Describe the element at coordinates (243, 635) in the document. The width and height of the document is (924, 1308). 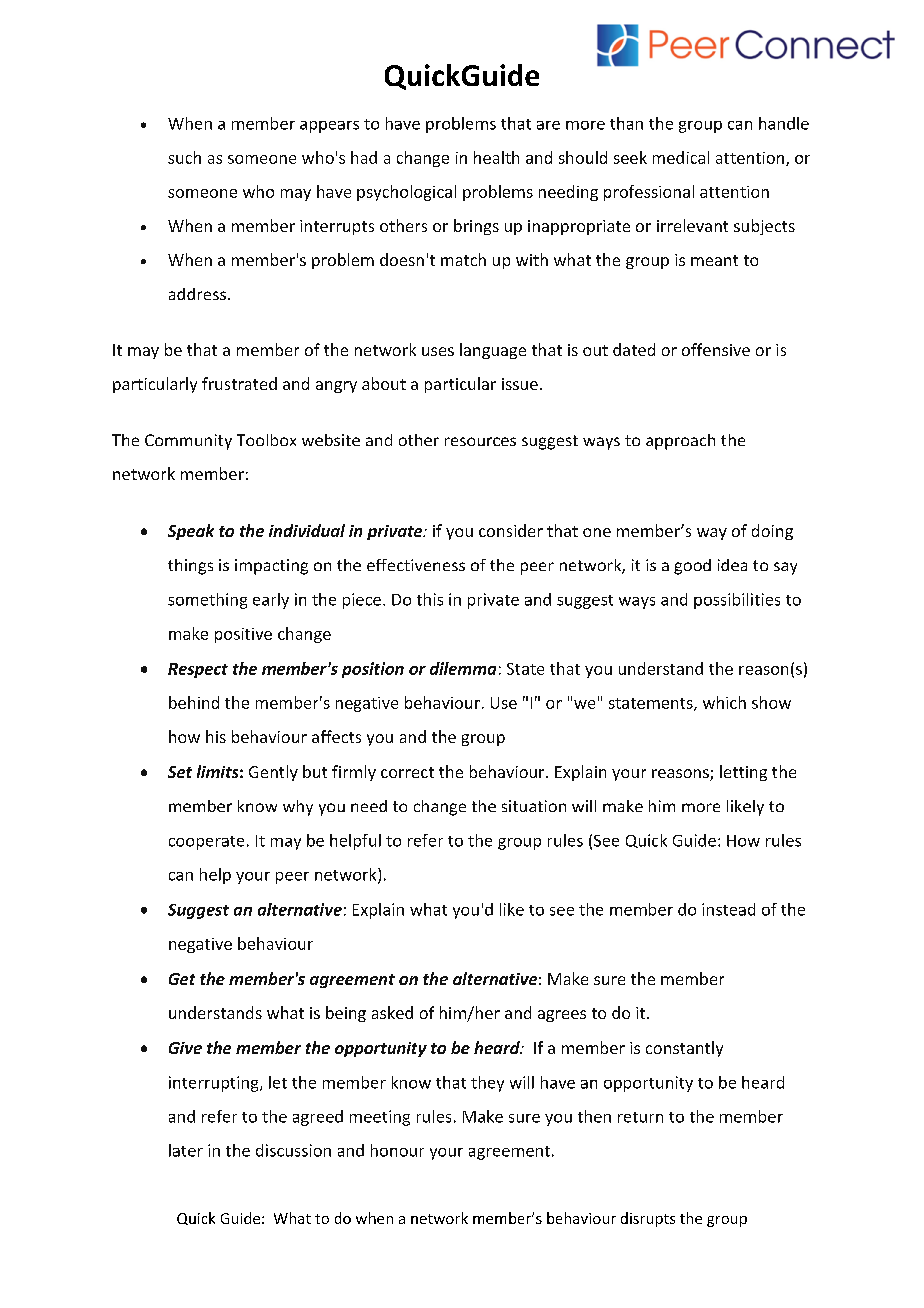
I see `positive` at that location.
